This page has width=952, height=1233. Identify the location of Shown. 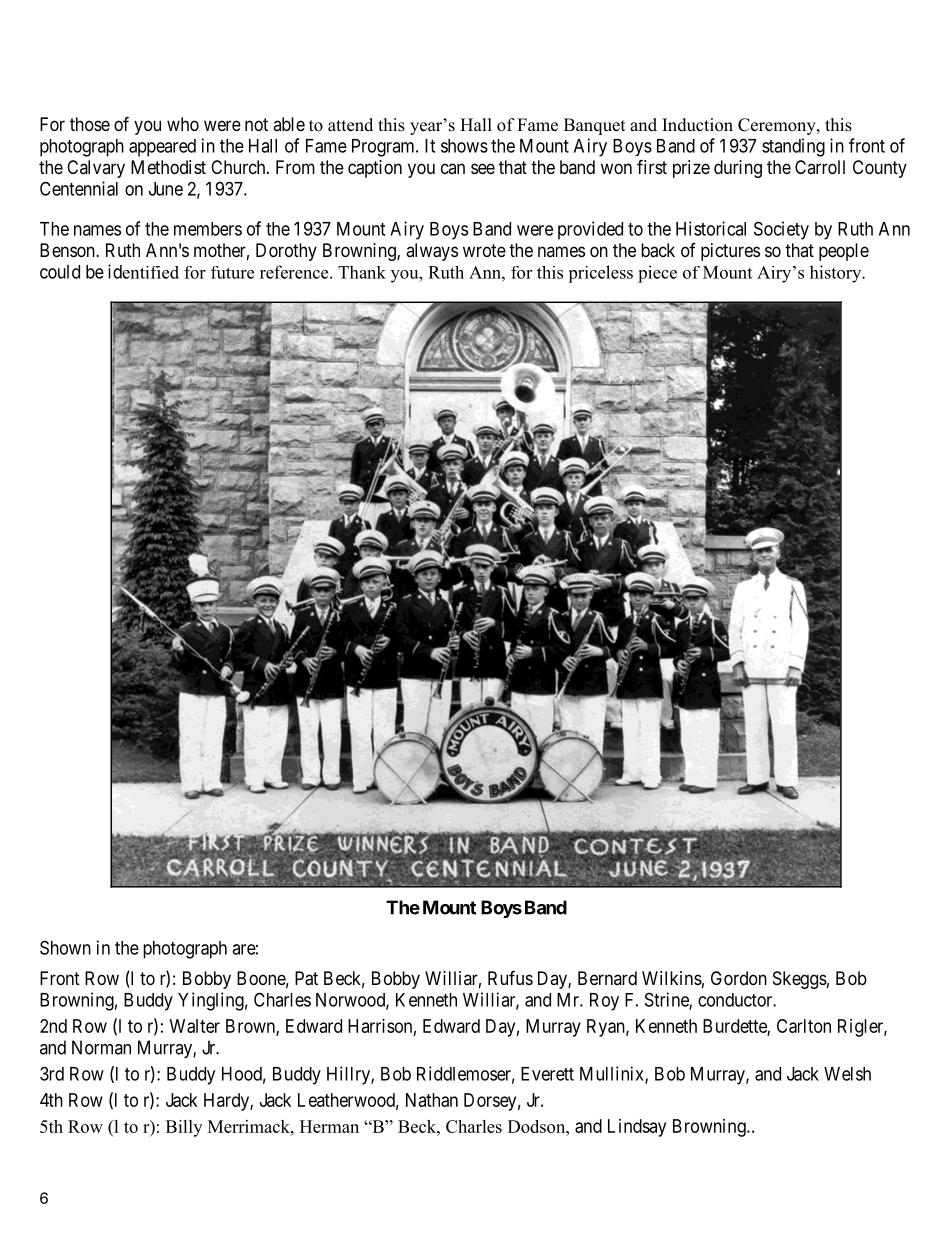
(65, 947).
